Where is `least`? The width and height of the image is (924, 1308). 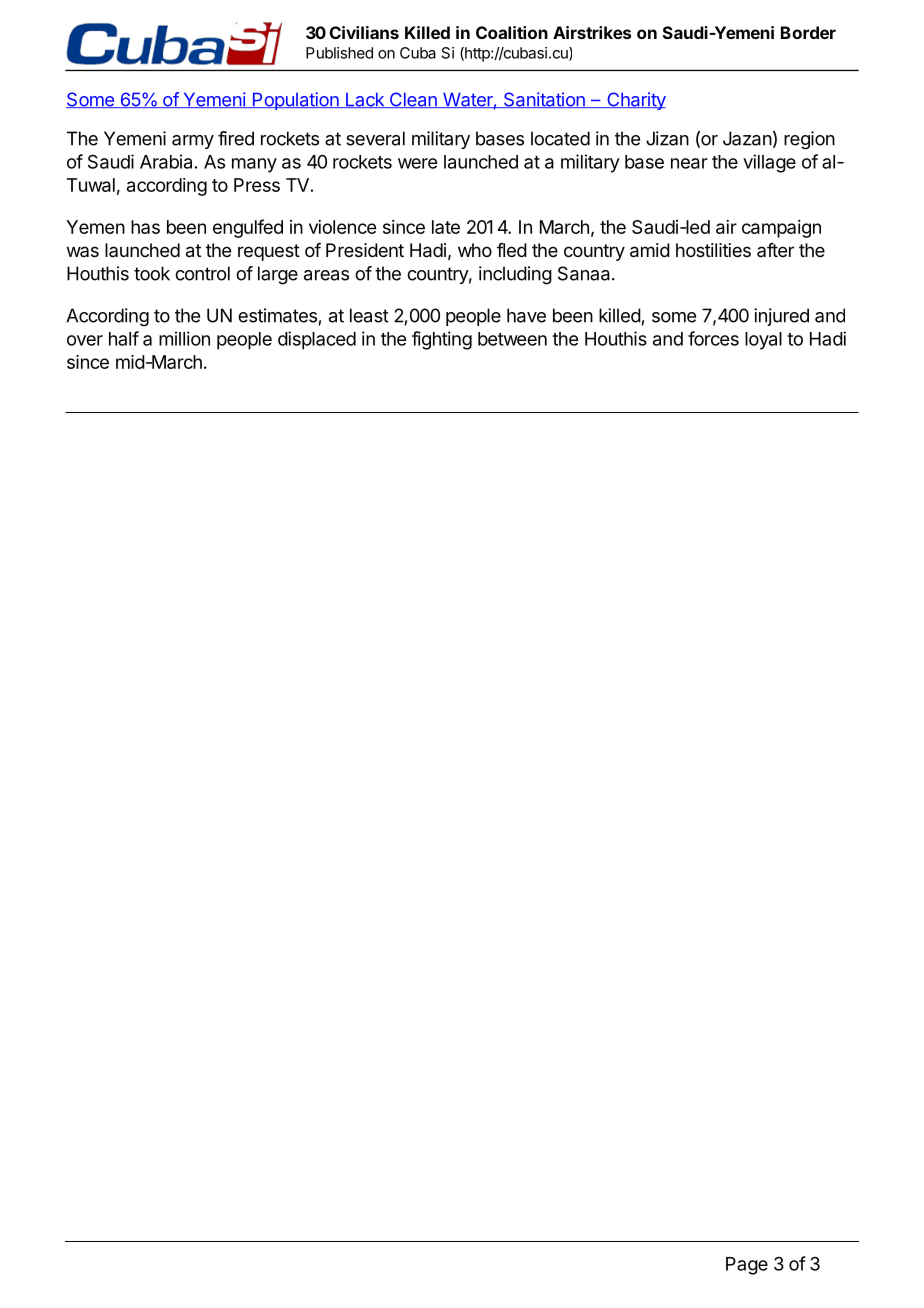
least is located at coordinates (369, 315).
